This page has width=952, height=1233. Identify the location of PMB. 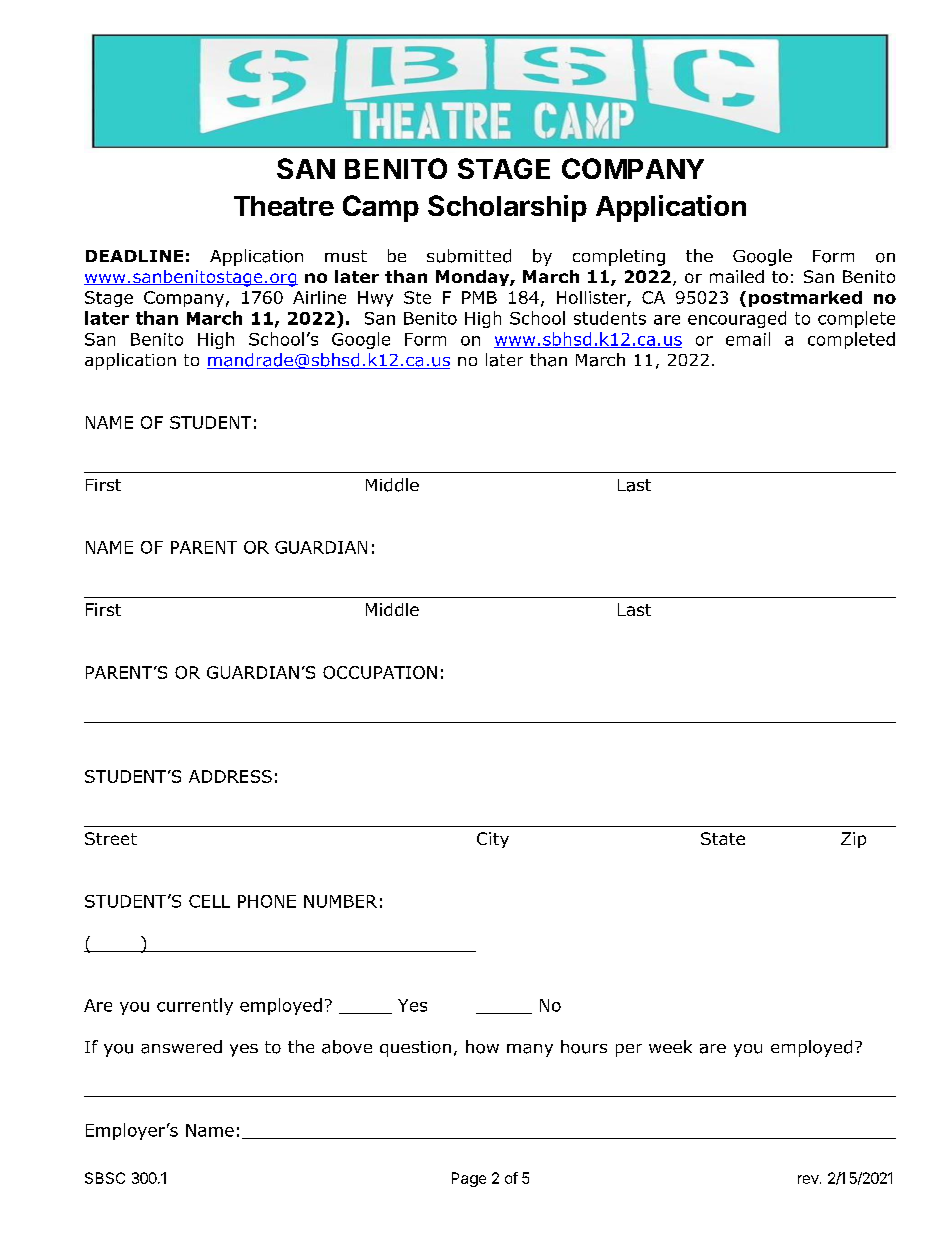
(479, 297).
